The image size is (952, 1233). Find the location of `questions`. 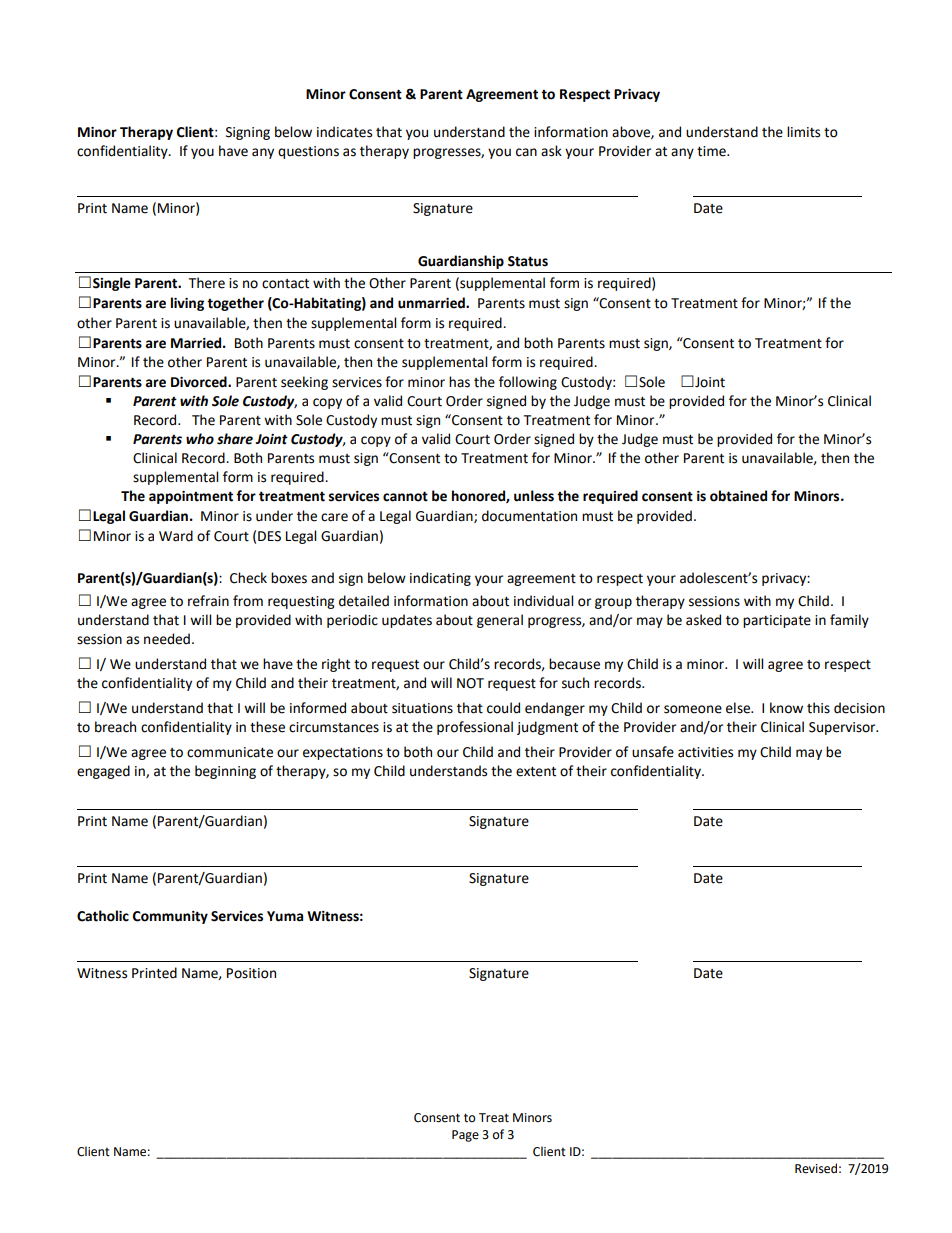

questions is located at coordinates (308, 152).
